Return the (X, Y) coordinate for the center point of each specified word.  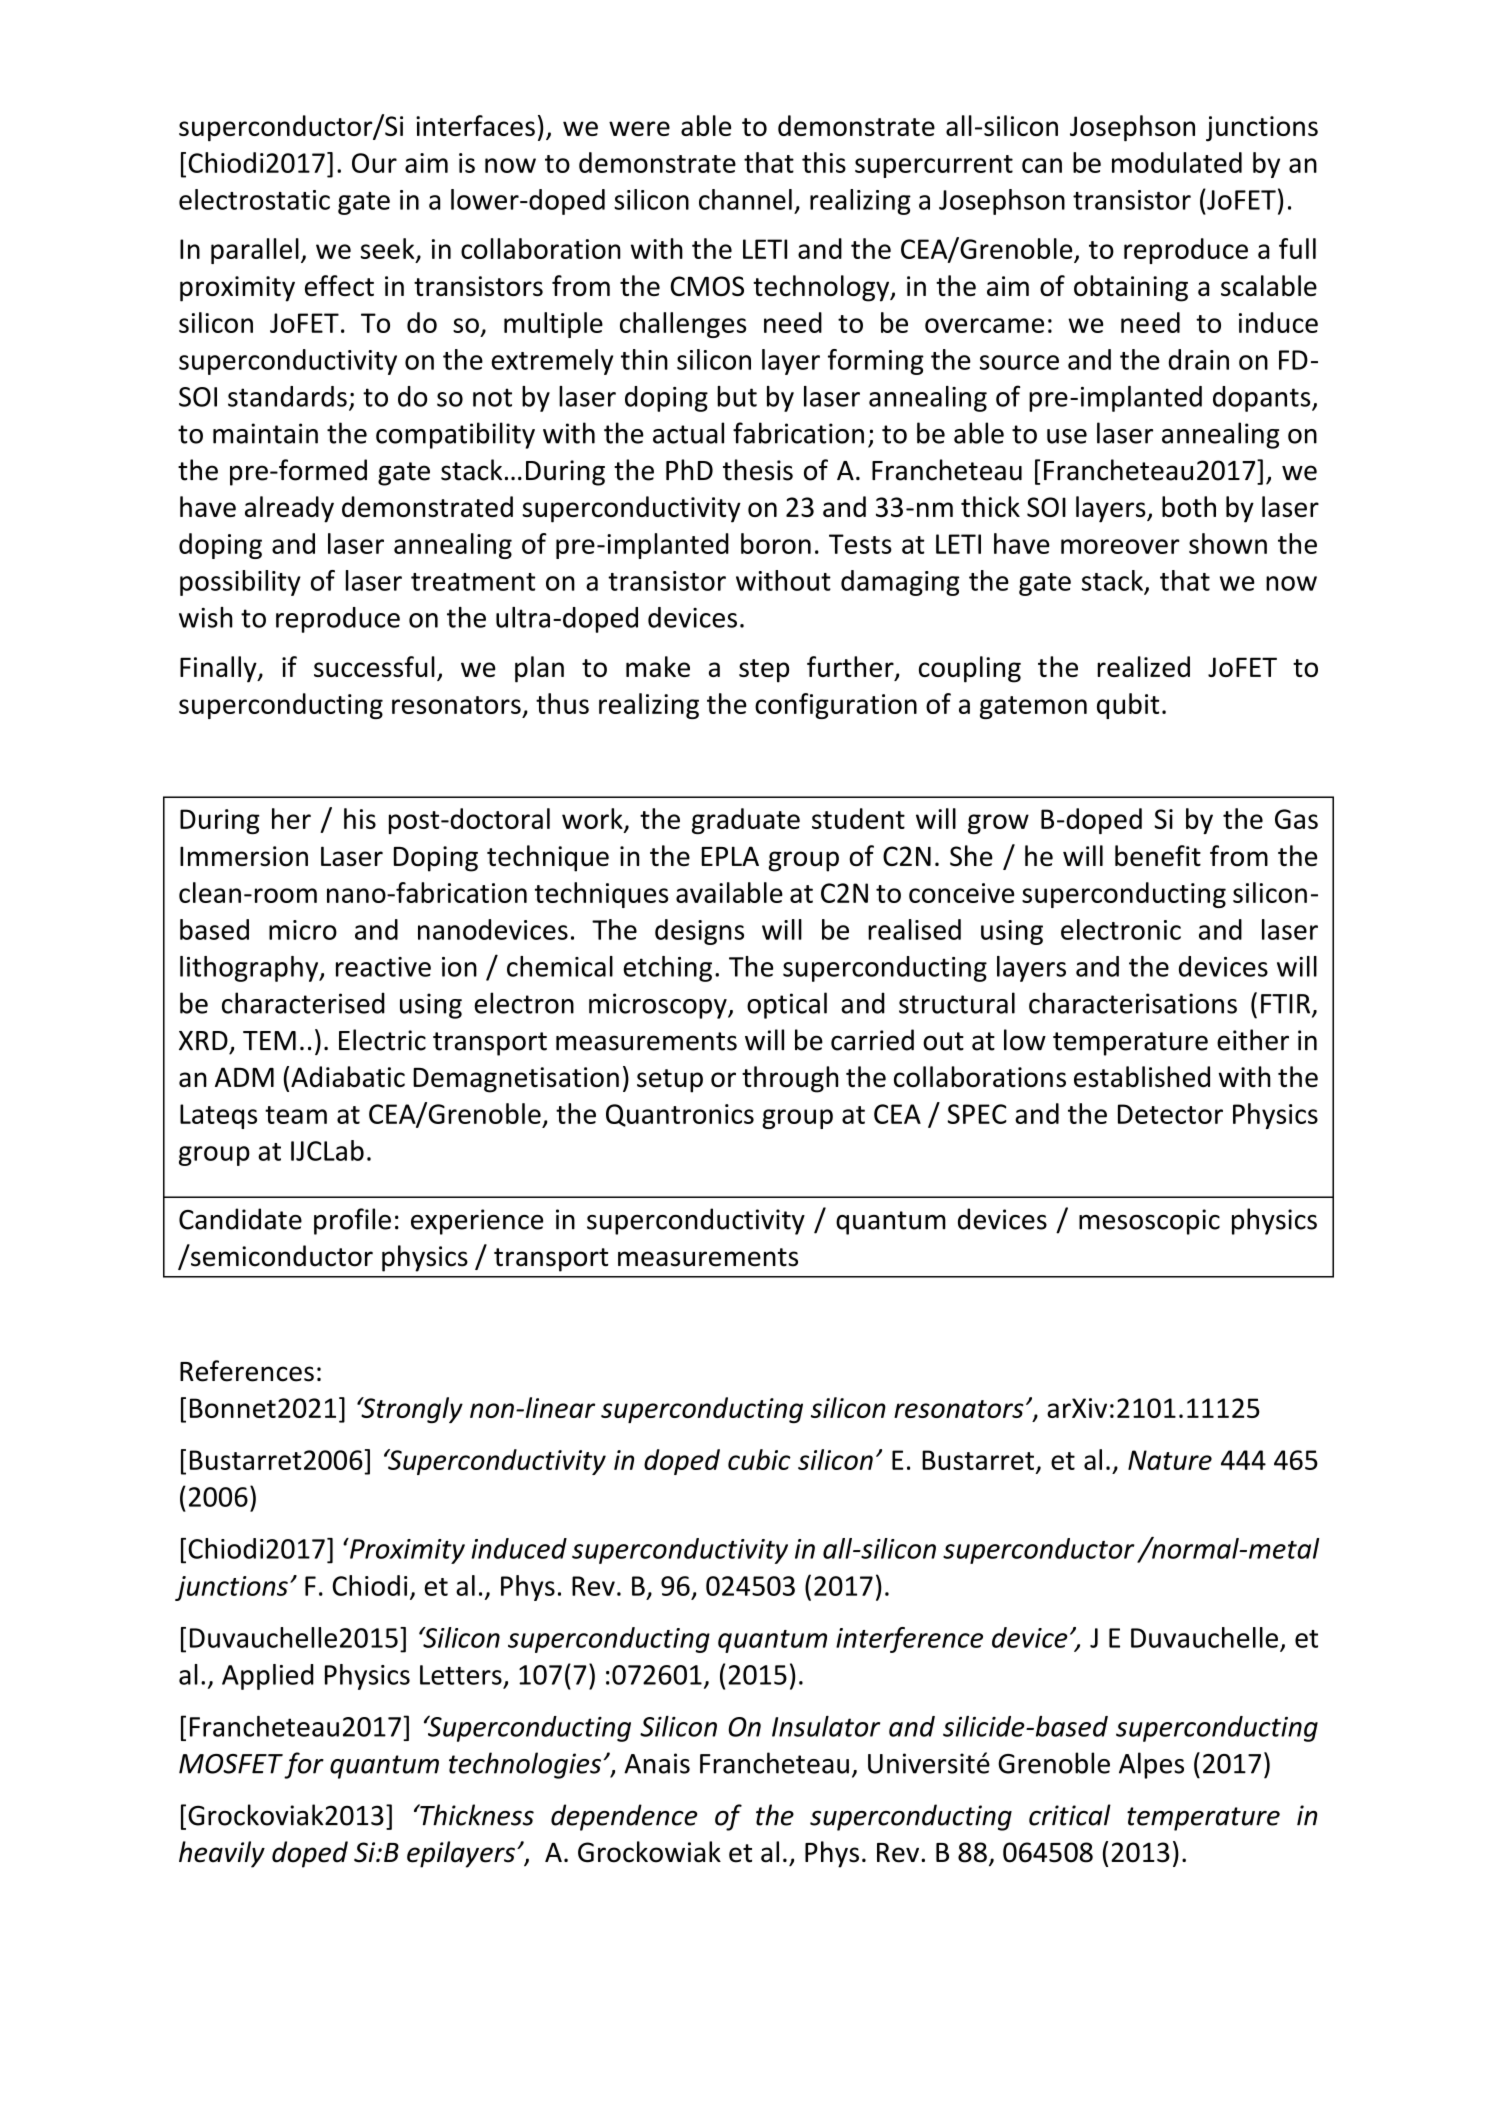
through (790, 1079)
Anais (657, 1763)
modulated (1177, 162)
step (764, 671)
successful (374, 666)
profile (352, 1221)
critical (1070, 1815)
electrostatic (254, 199)
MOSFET (231, 1764)
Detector (1170, 1114)
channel (745, 199)
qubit (1128, 706)
